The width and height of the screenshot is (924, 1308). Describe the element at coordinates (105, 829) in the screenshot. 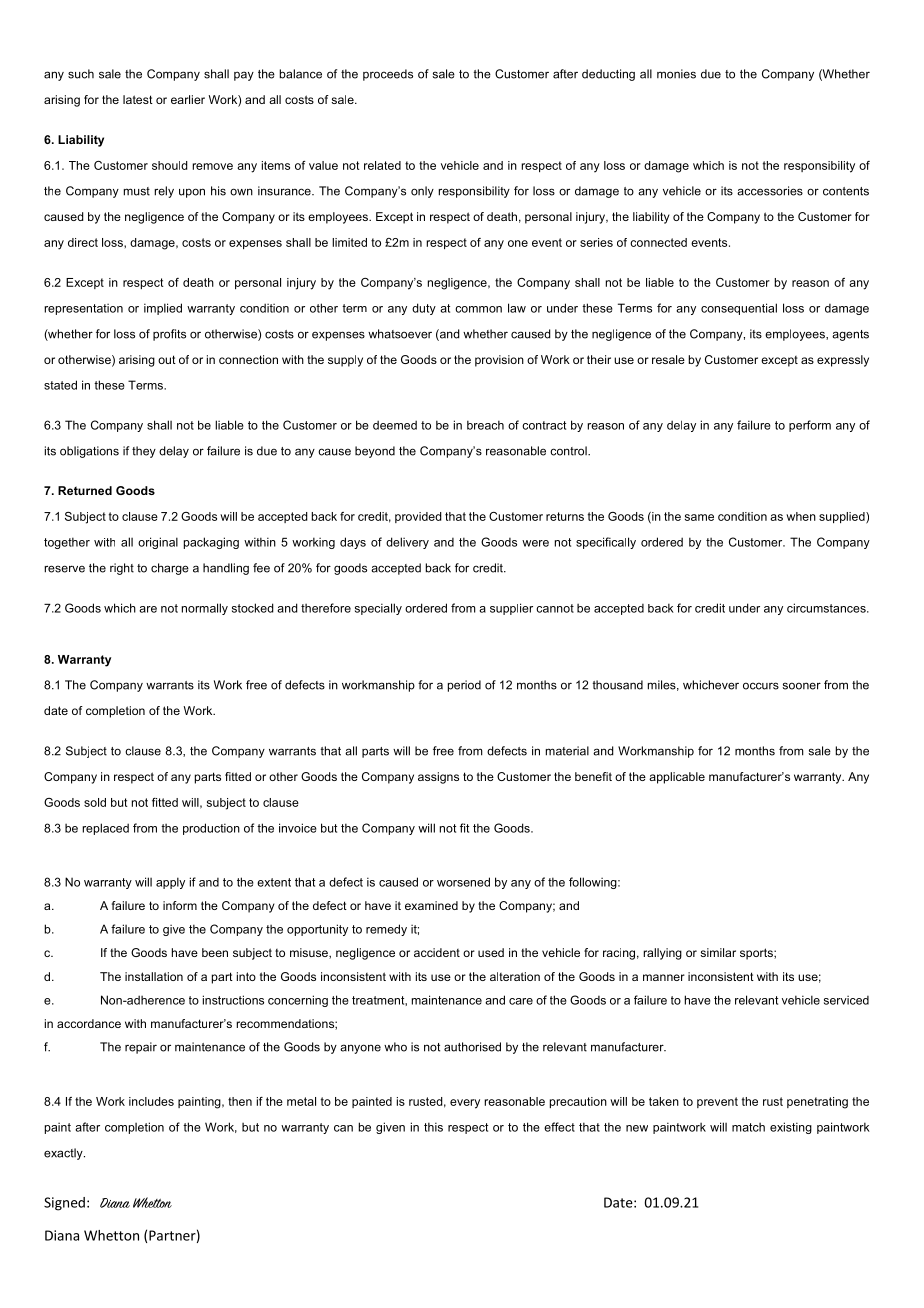

I see `replaced` at that location.
